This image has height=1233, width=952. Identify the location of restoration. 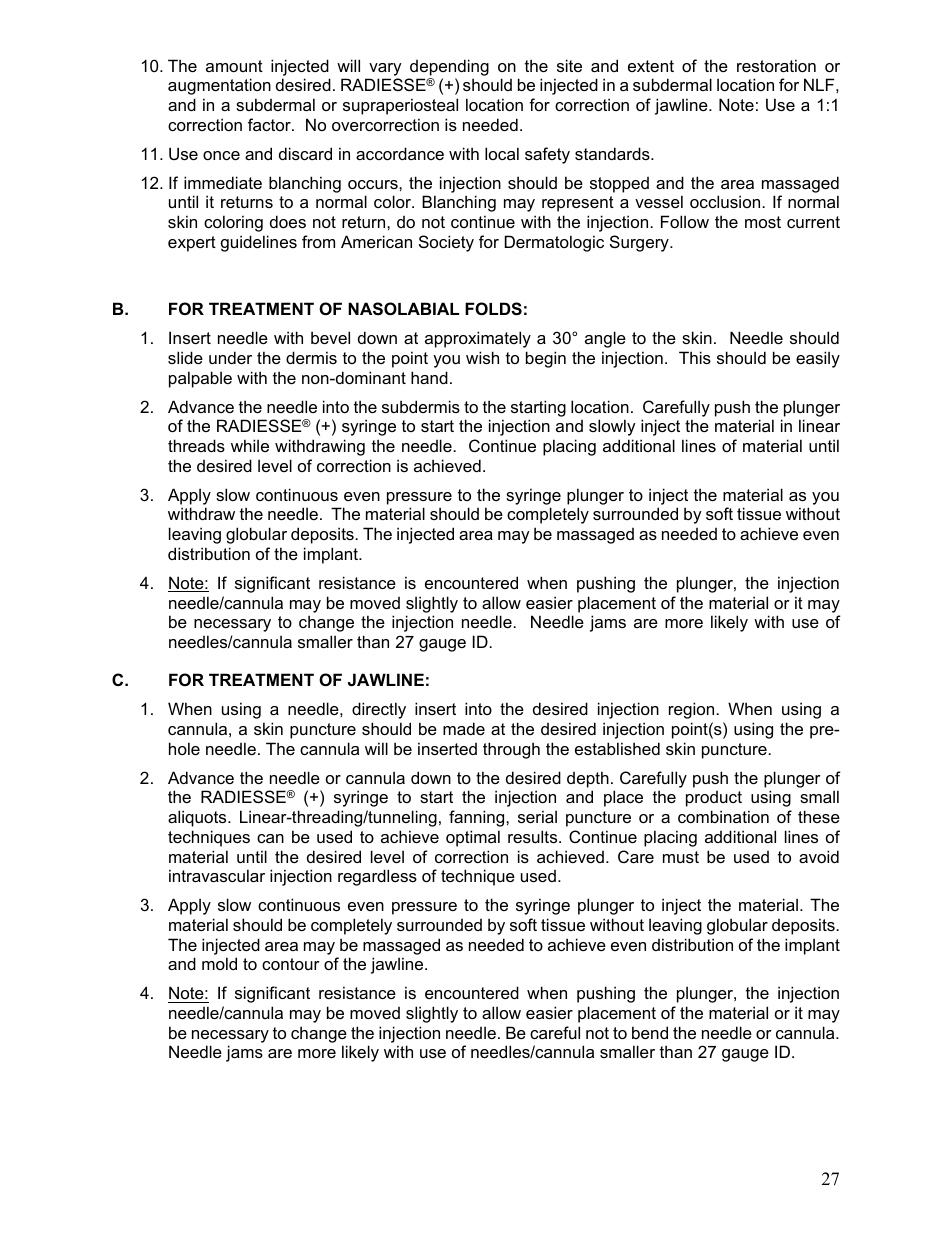
(776, 65).
